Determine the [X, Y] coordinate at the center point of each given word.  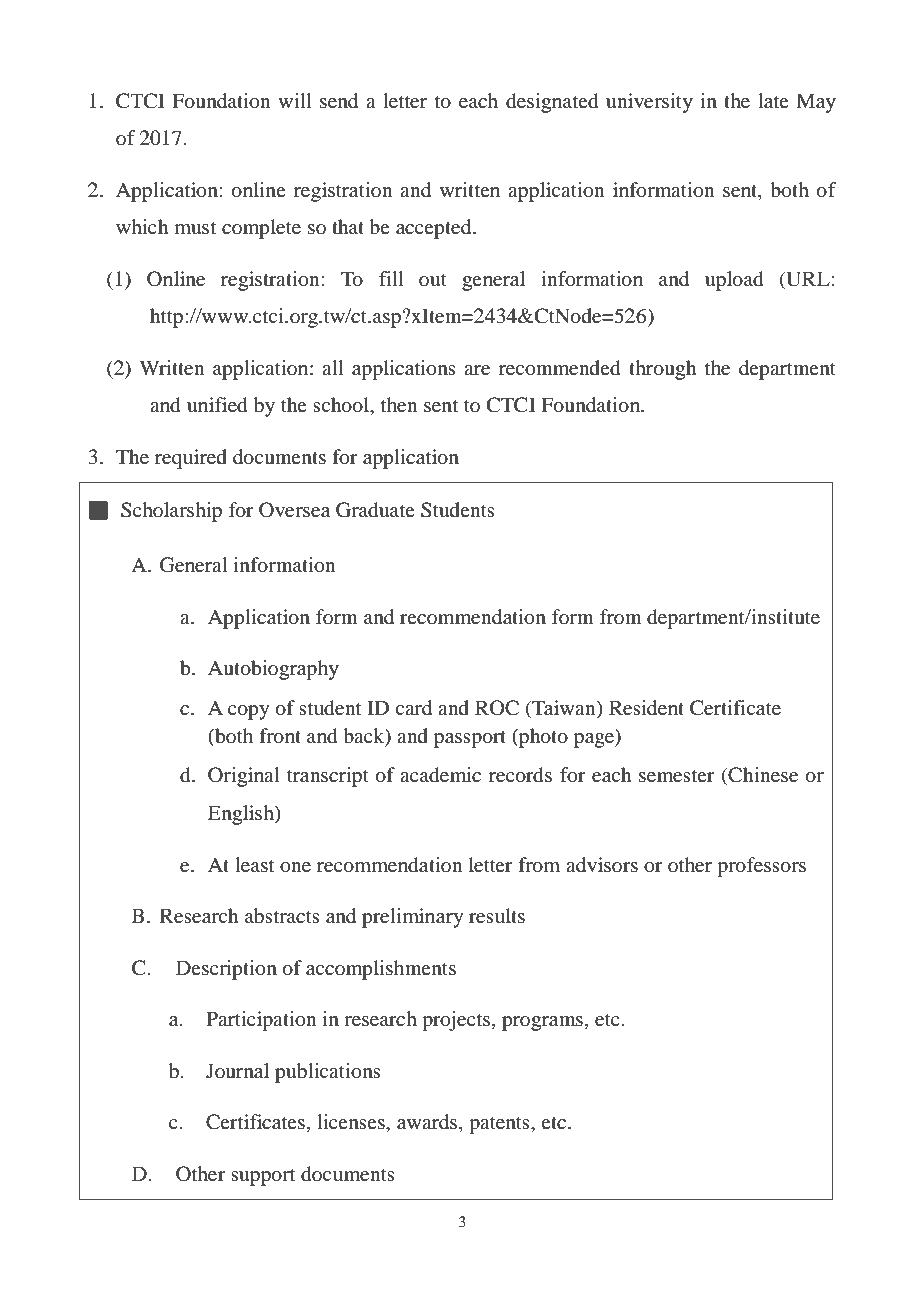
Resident [646, 708]
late [773, 100]
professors [761, 867]
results [497, 915]
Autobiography [273, 670]
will [295, 100]
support [263, 1177]
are [477, 370]
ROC [497, 708]
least [254, 864]
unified [217, 405]
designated [552, 103]
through [663, 370]
